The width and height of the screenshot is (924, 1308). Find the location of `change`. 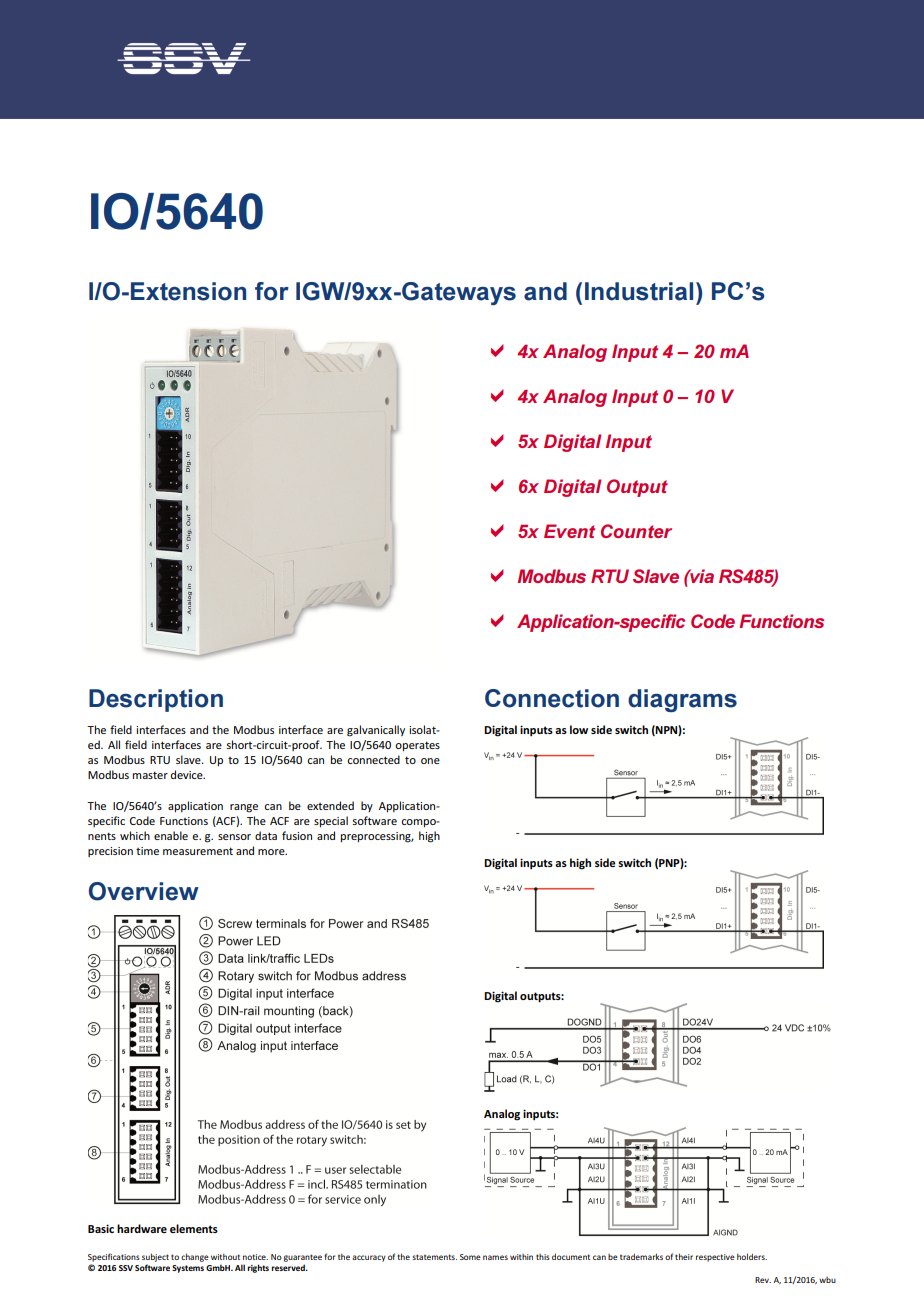

change is located at coordinates (195, 1257).
